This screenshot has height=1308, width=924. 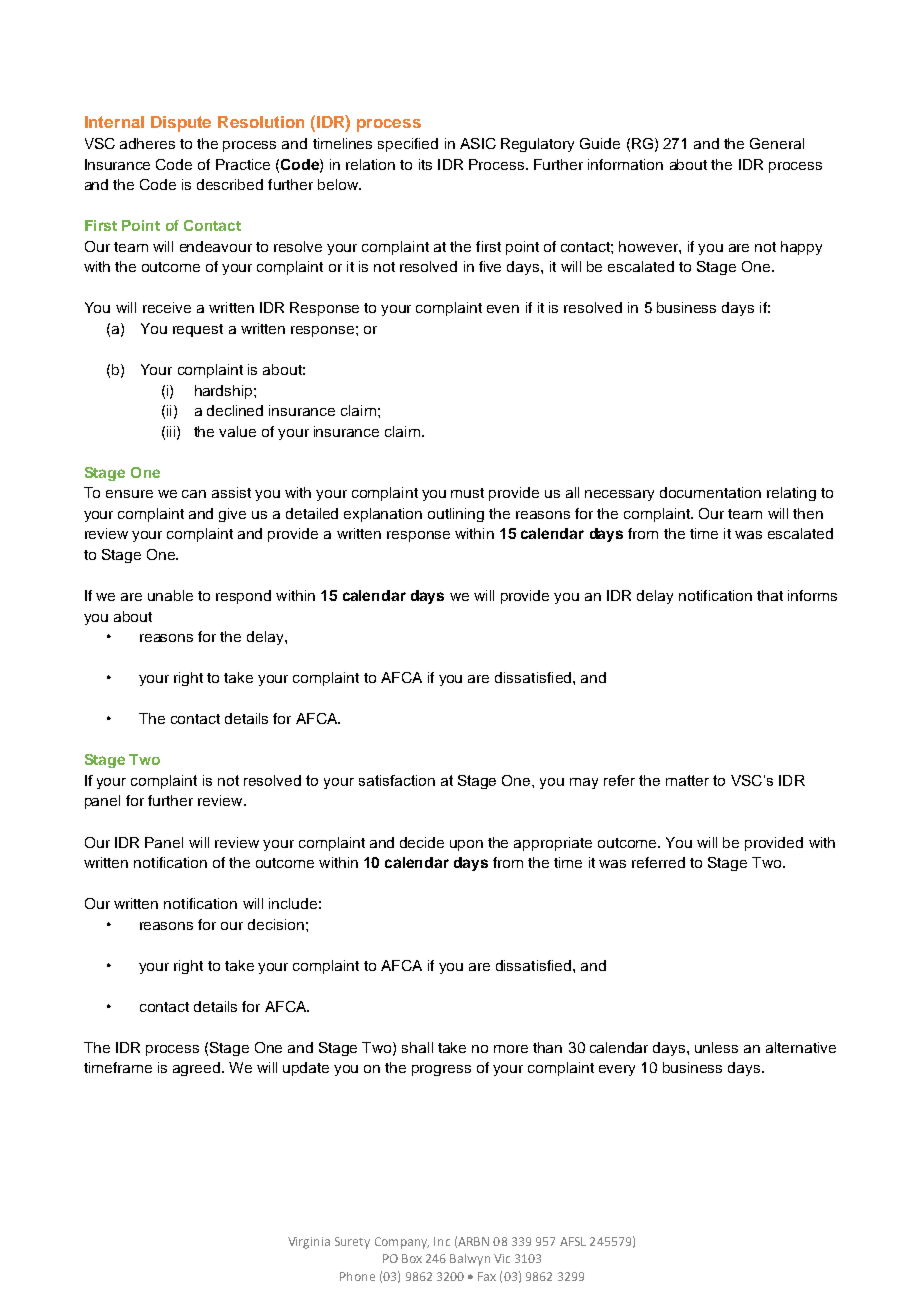 I want to click on unable, so click(x=170, y=595).
